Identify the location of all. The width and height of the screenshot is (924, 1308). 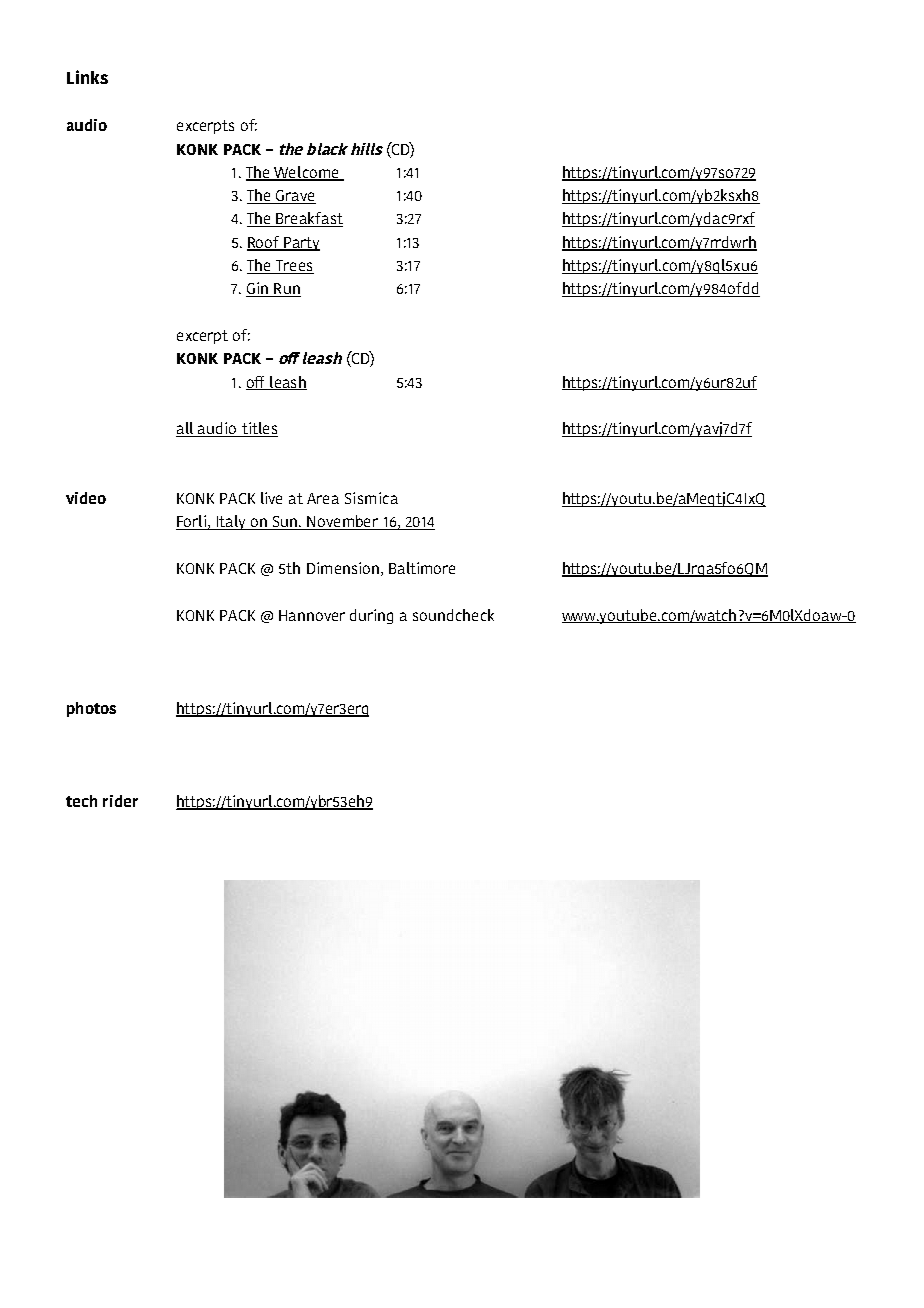
(186, 429).
